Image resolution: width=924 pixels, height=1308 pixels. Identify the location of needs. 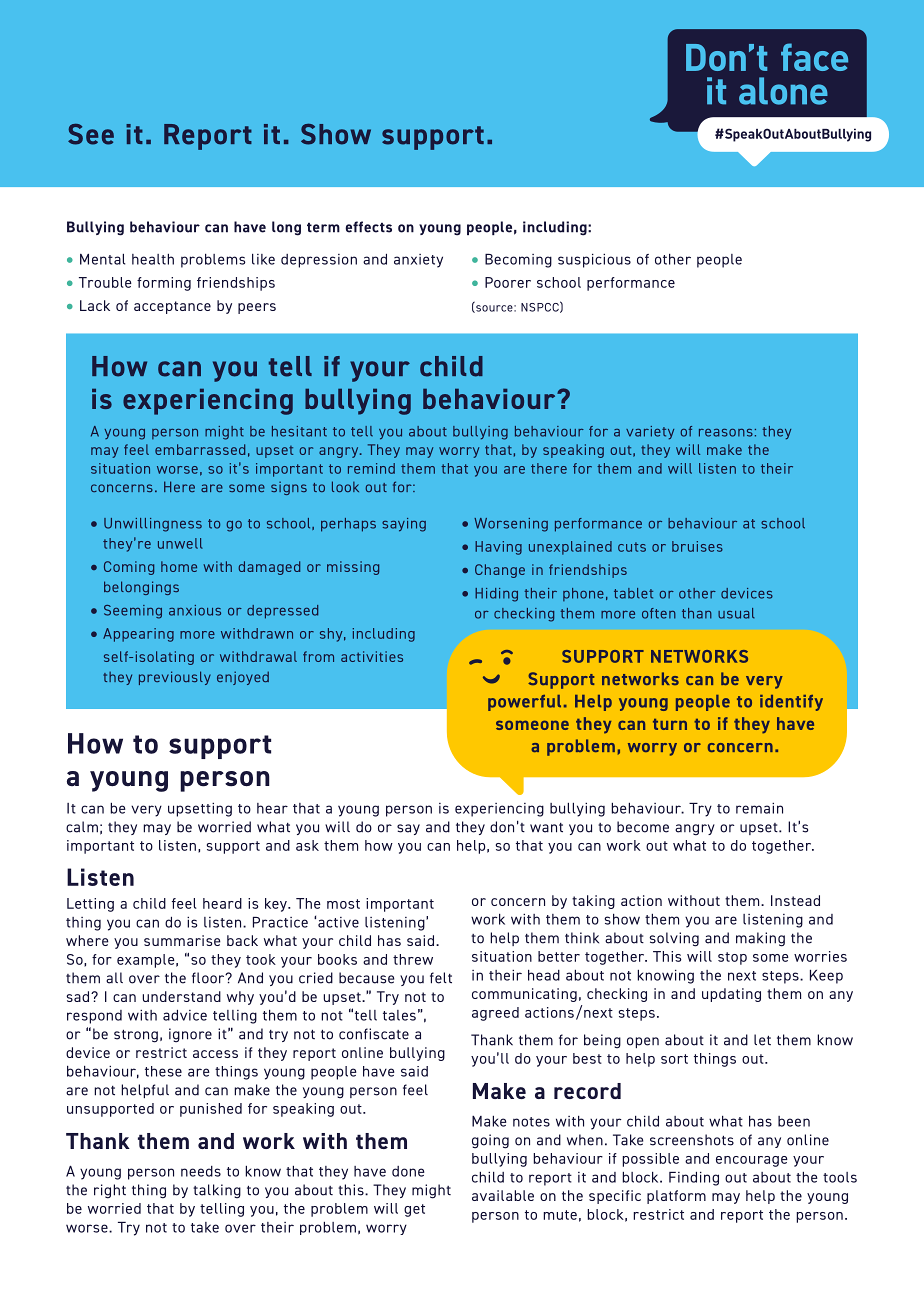
(201, 1171).
